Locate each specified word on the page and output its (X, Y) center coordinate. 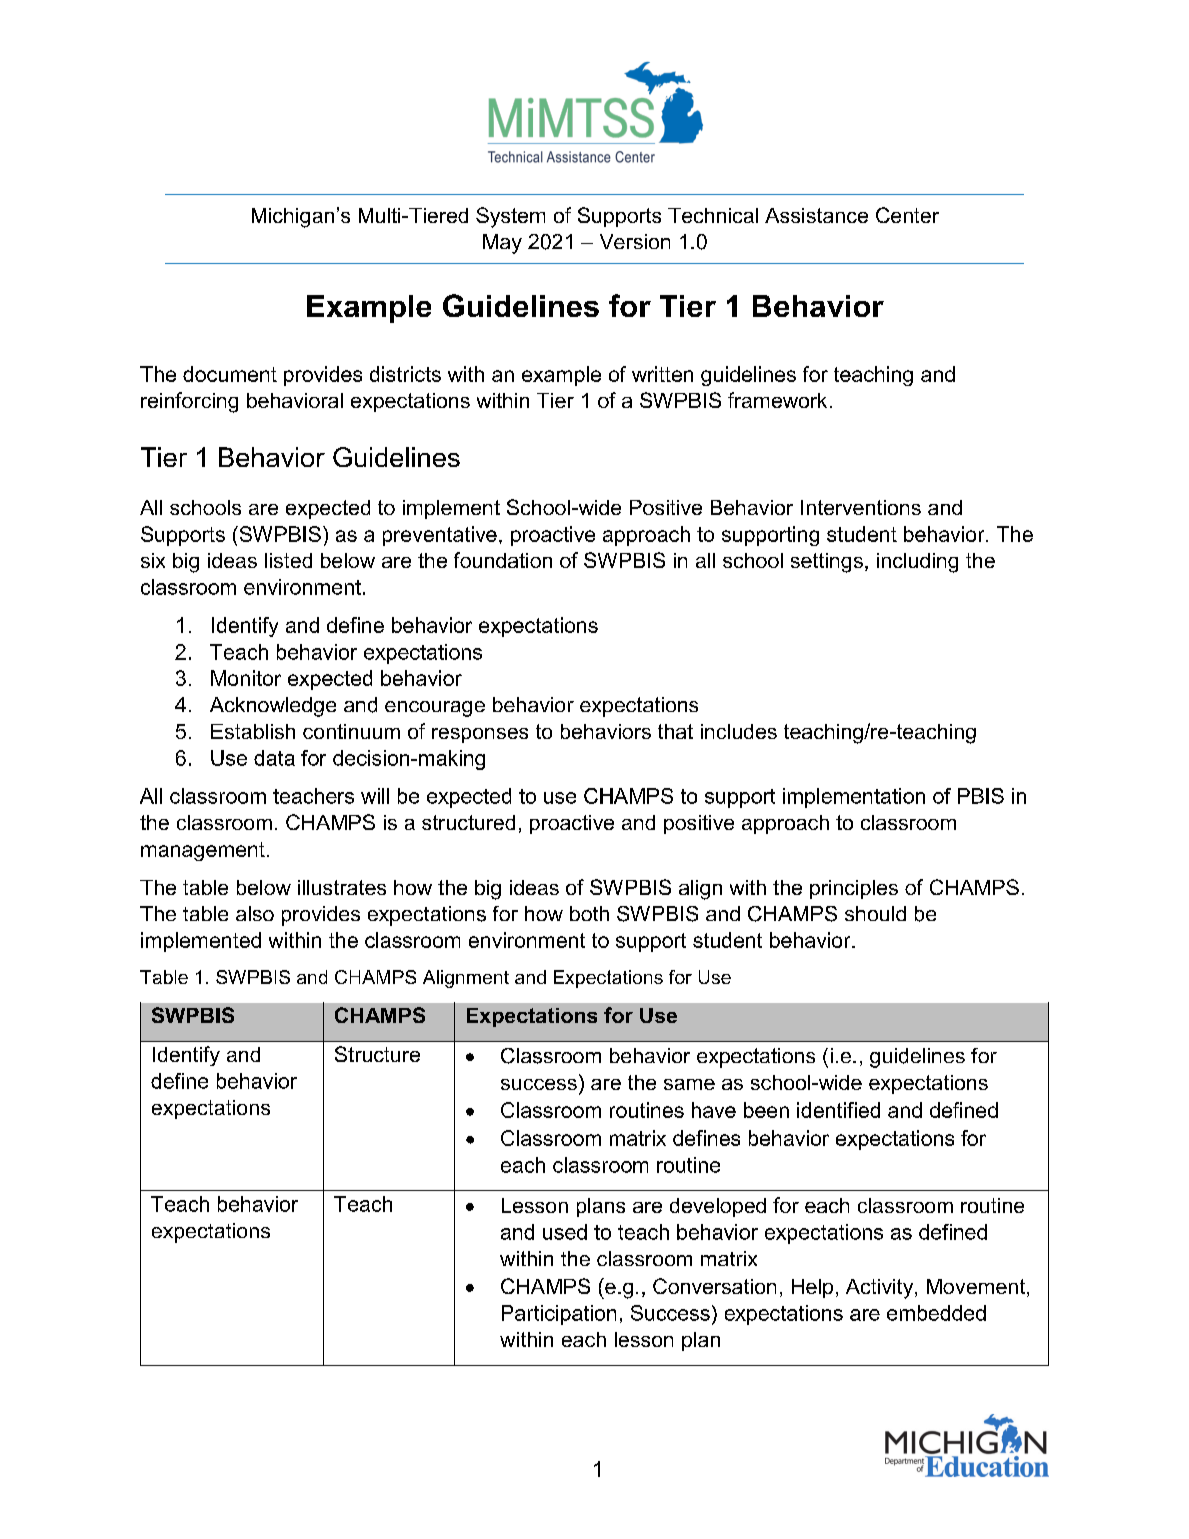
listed (288, 560)
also (255, 913)
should (875, 913)
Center (907, 215)
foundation (503, 560)
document (230, 374)
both (589, 913)
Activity (881, 1289)
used (565, 1232)
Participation (559, 1315)
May (502, 244)
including (917, 563)
